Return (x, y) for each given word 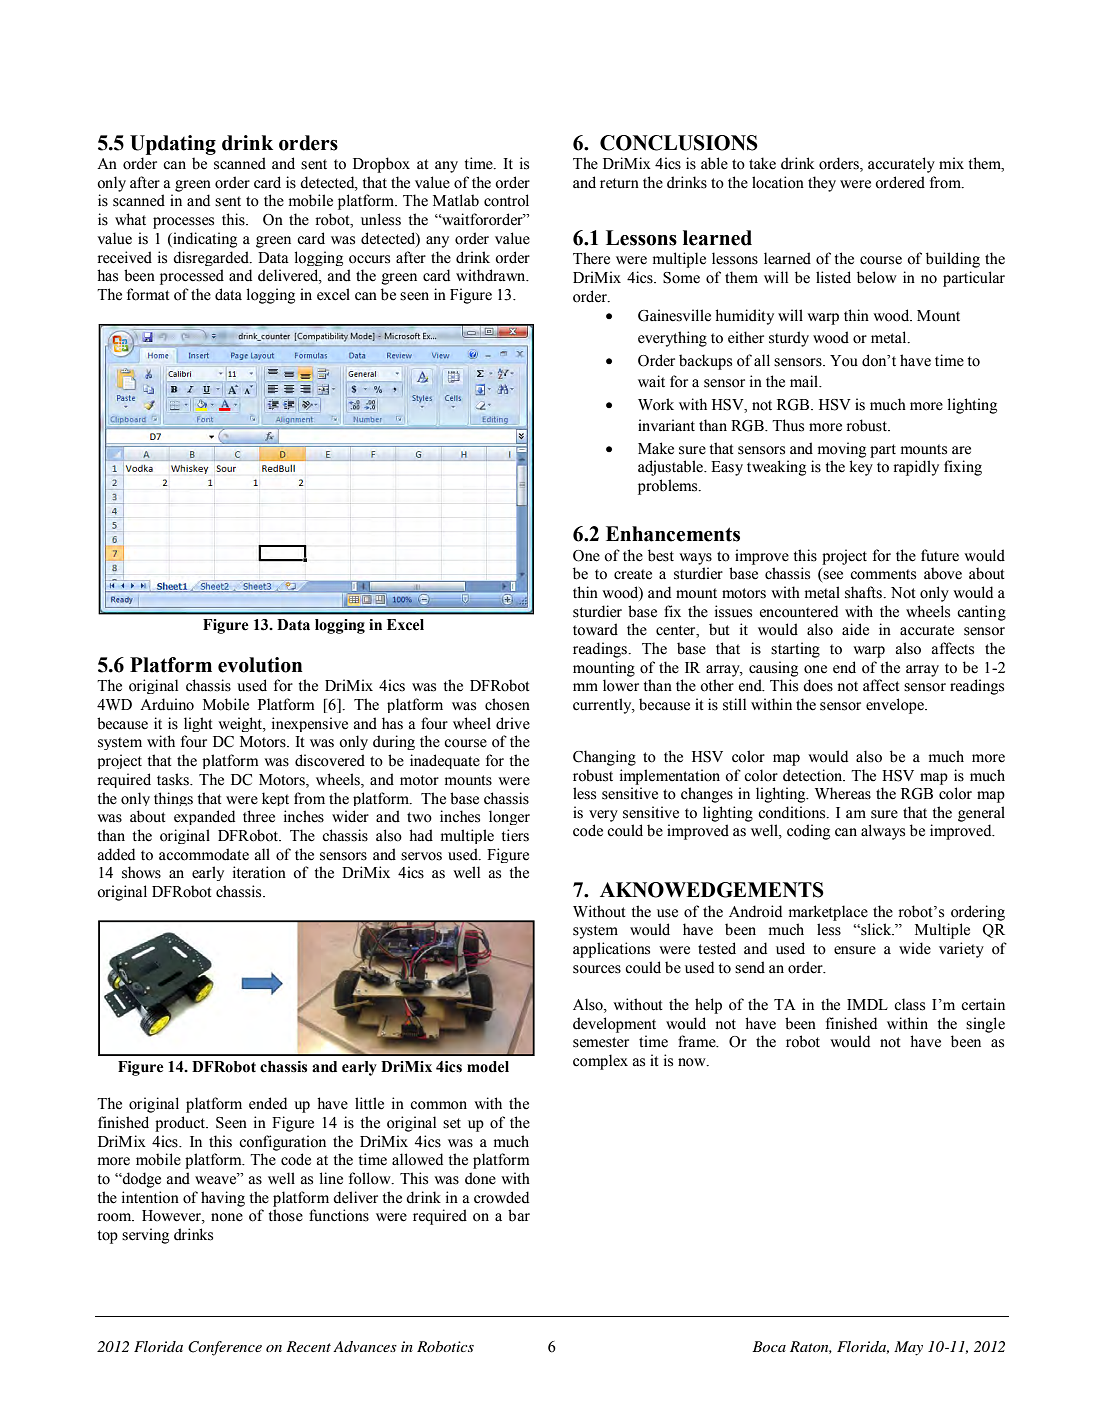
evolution (260, 665)
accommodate (204, 854)
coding (808, 832)
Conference (225, 1348)
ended (268, 1103)
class (909, 1004)
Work (656, 404)
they (822, 184)
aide (855, 629)
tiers (515, 835)
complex (600, 1062)
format (148, 294)
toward (595, 629)
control (506, 200)
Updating (173, 145)
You (844, 361)
